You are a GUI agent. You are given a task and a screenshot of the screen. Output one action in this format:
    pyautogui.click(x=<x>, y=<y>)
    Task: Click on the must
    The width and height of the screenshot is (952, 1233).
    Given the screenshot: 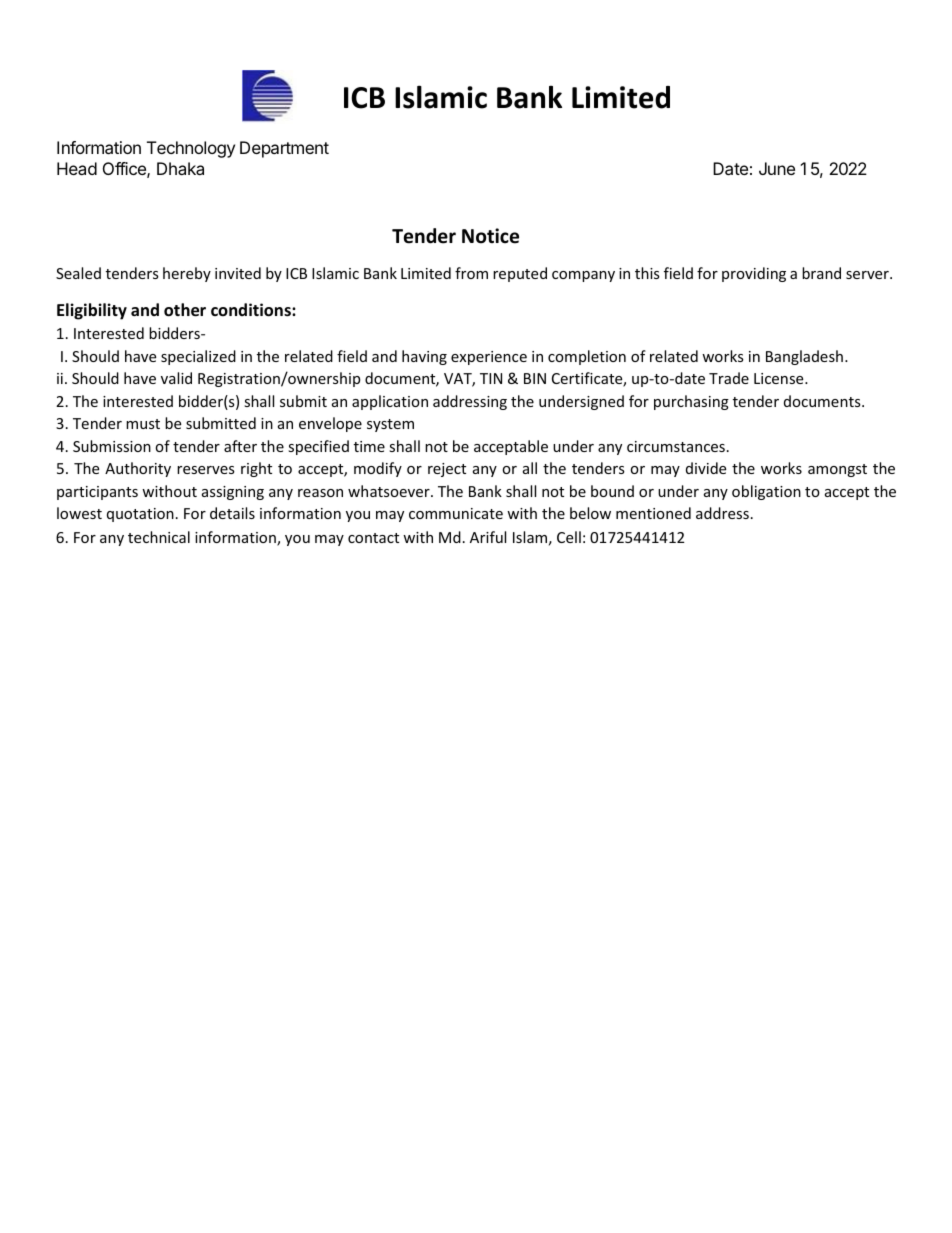 What is the action you would take?
    pyautogui.click(x=143, y=424)
